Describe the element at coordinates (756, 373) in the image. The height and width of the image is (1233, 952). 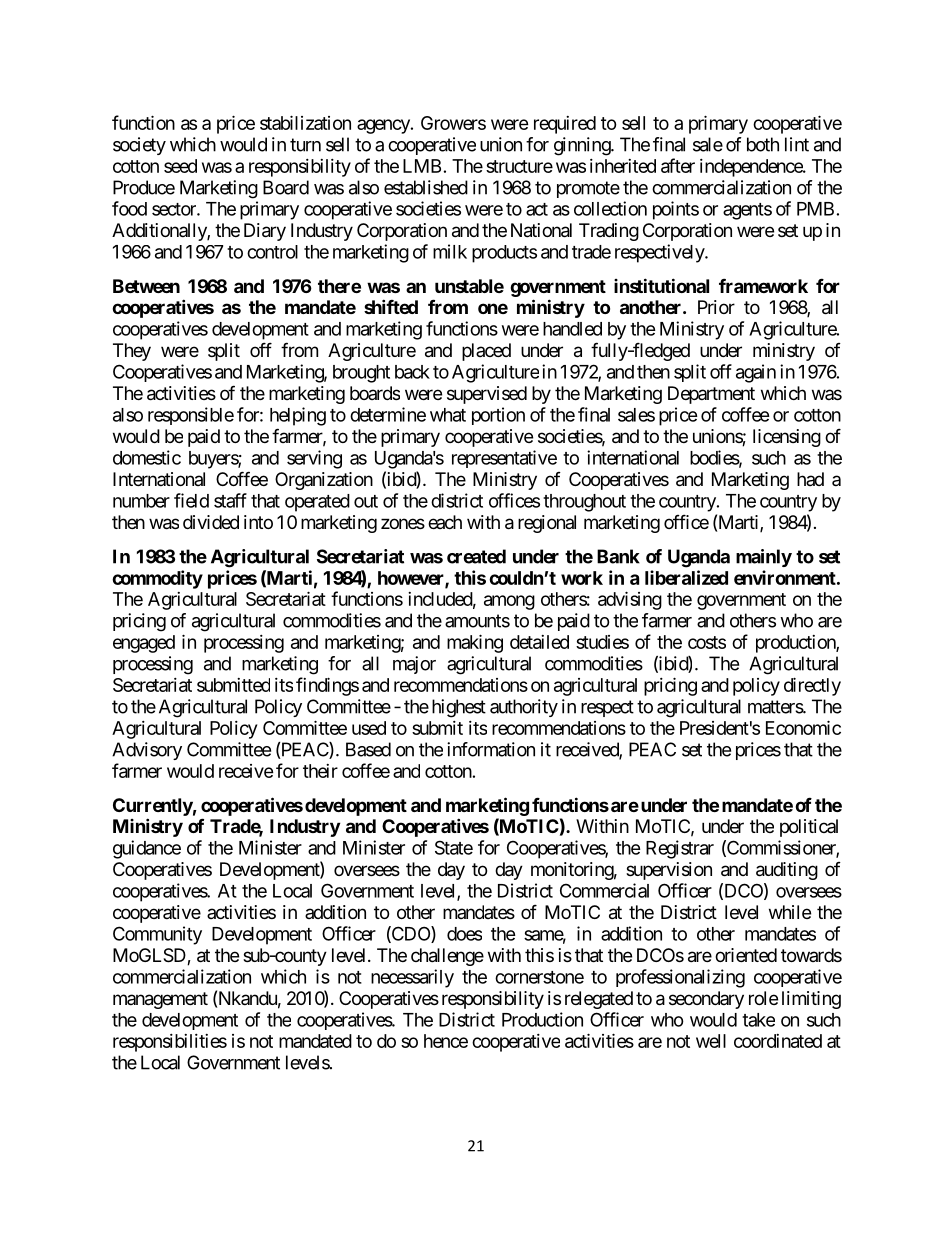
I see `again` at that location.
